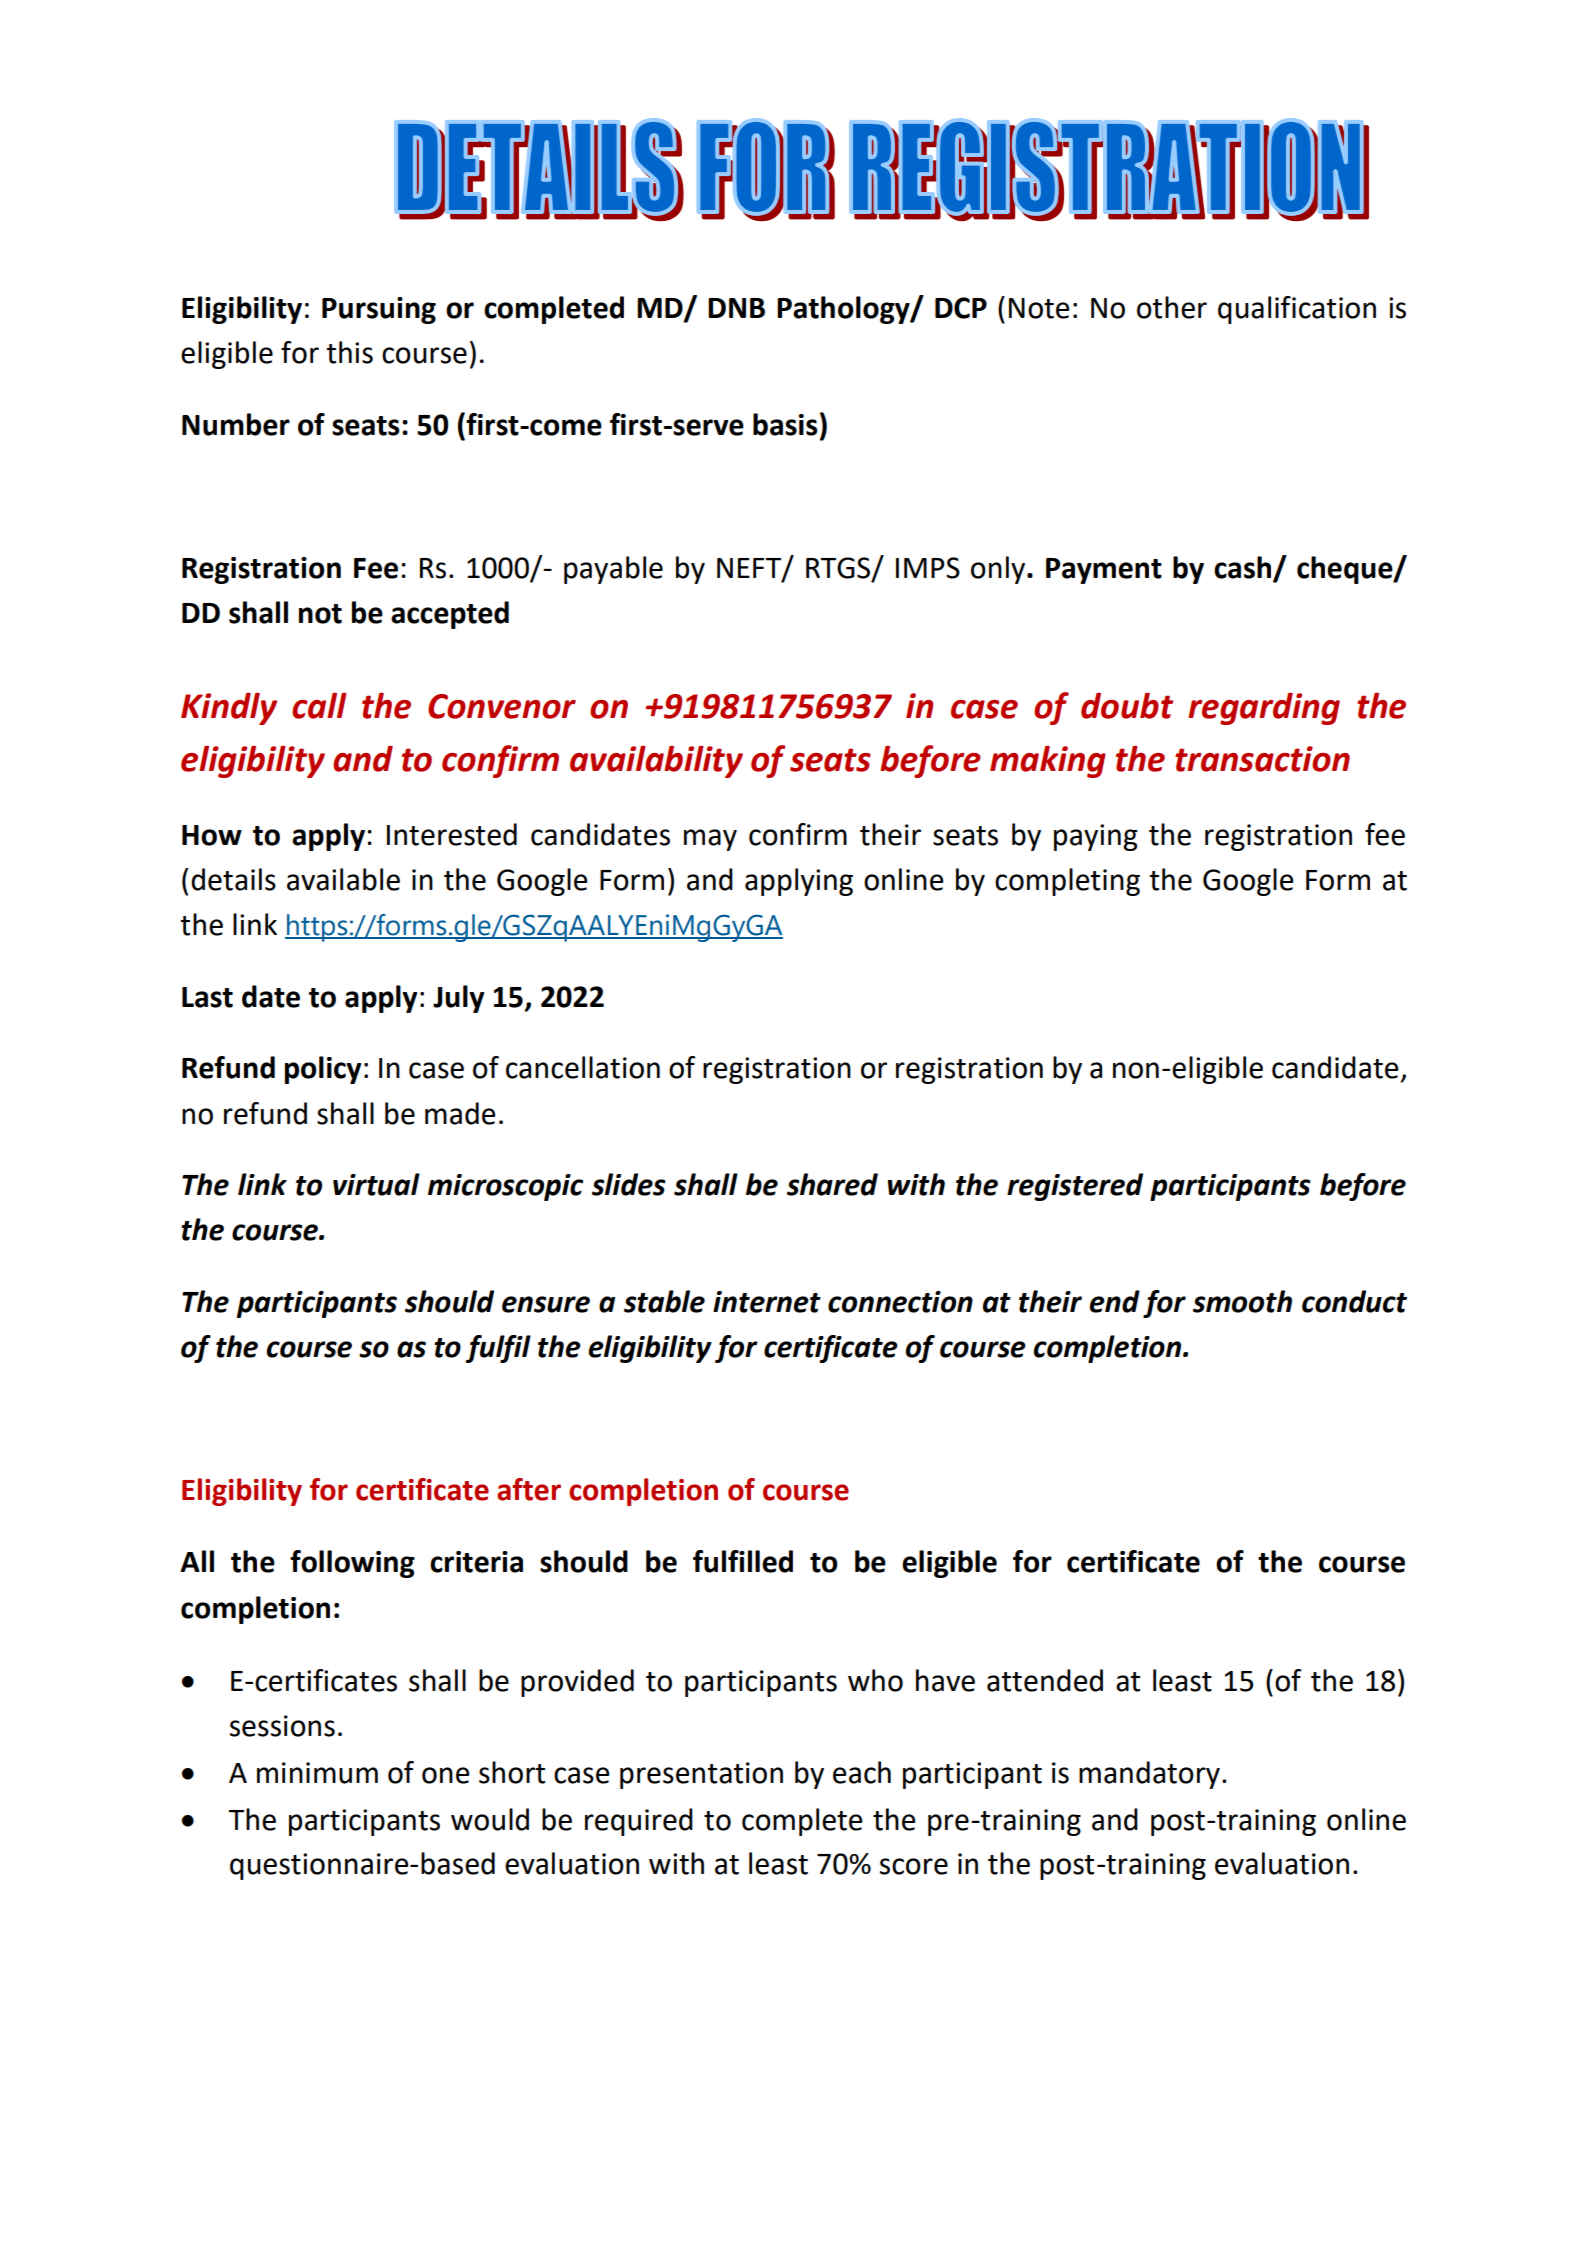  What do you see at coordinates (701, 1775) in the screenshot?
I see `presentation` at bounding box center [701, 1775].
